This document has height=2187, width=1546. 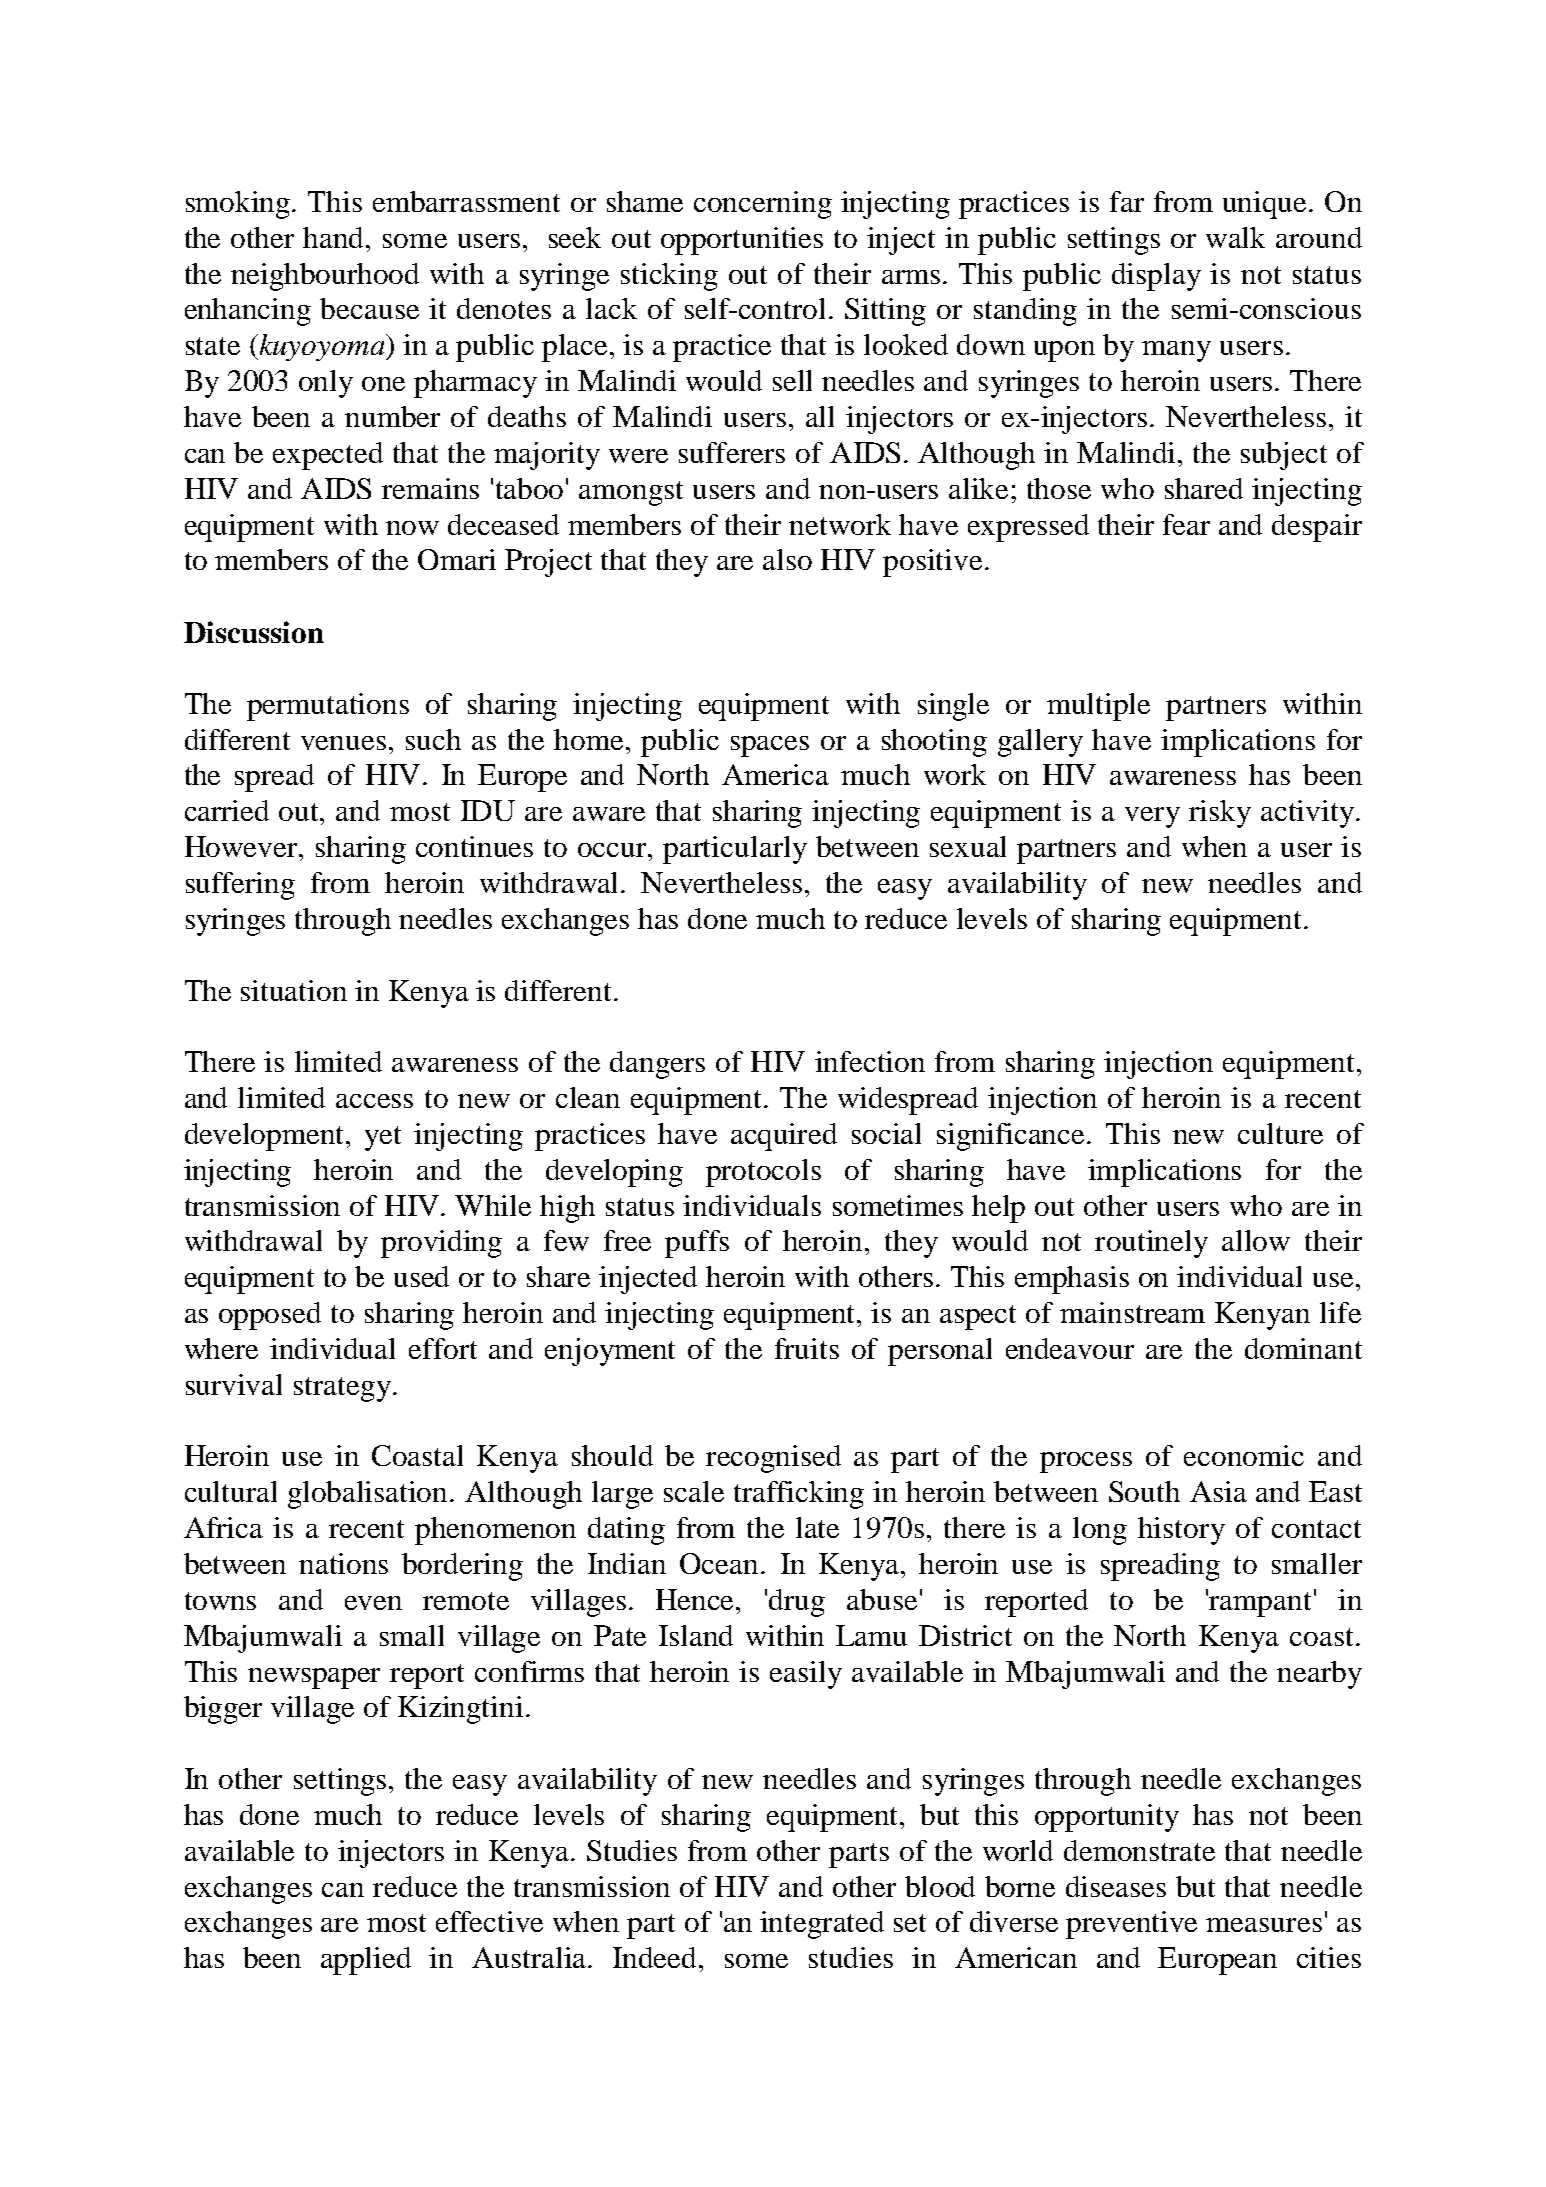 I want to click on access, so click(x=374, y=1101).
